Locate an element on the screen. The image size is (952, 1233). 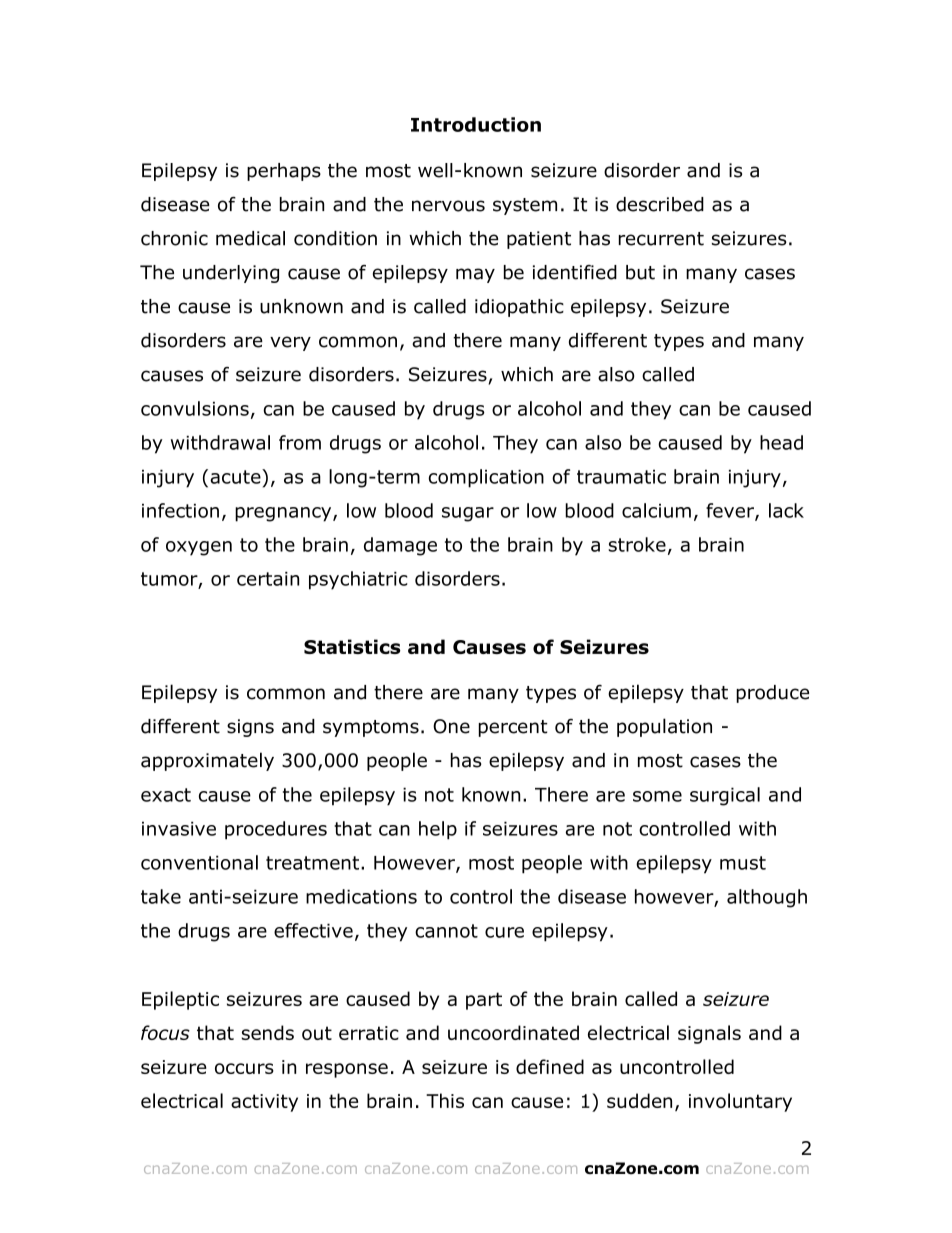
acute is located at coordinates (236, 476).
